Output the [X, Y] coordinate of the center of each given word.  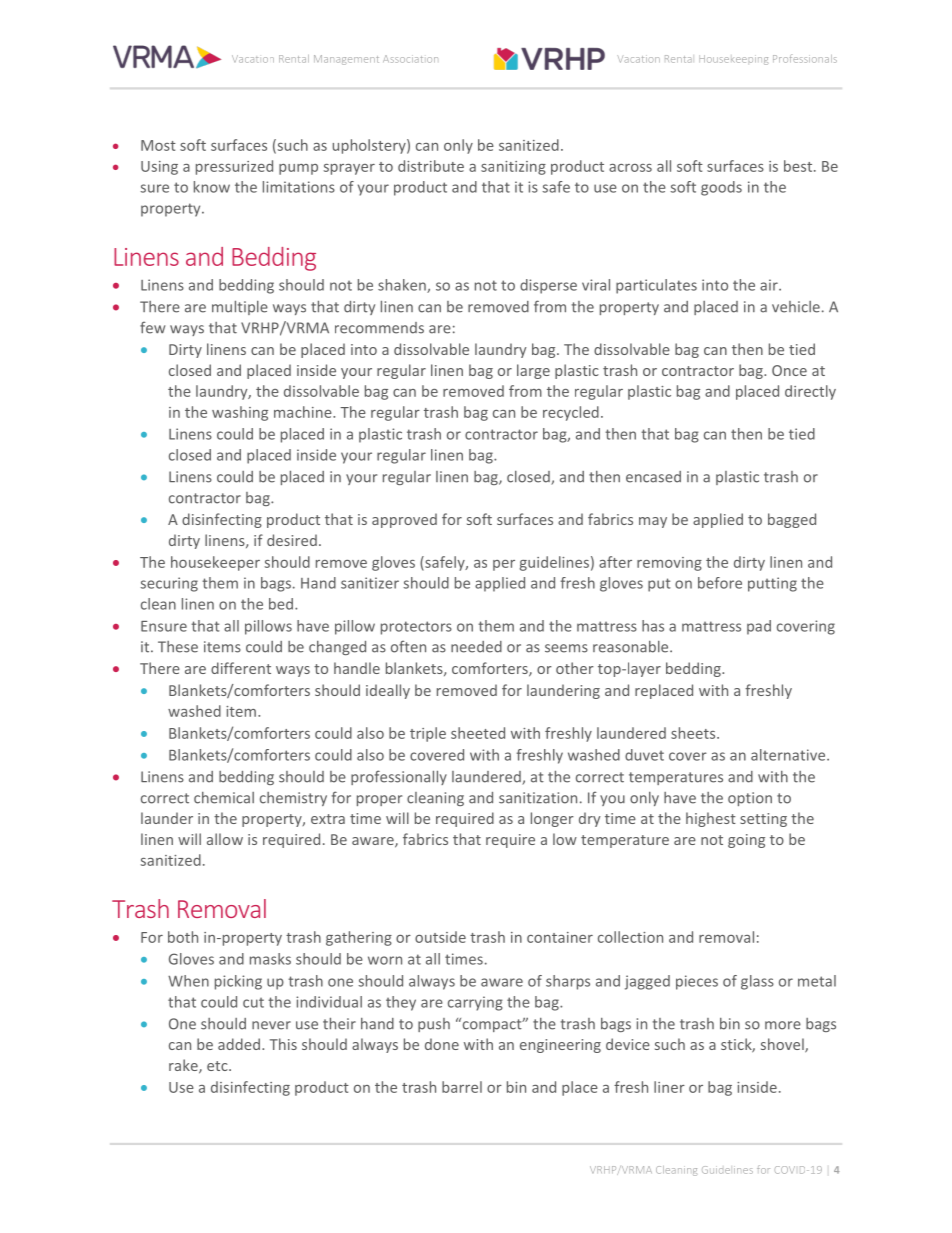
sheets [694, 733]
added [239, 1044]
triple [428, 734]
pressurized [234, 167]
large [533, 371]
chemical [224, 798]
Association [410, 59]
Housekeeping [733, 60]
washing [240, 413]
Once [789, 370]
